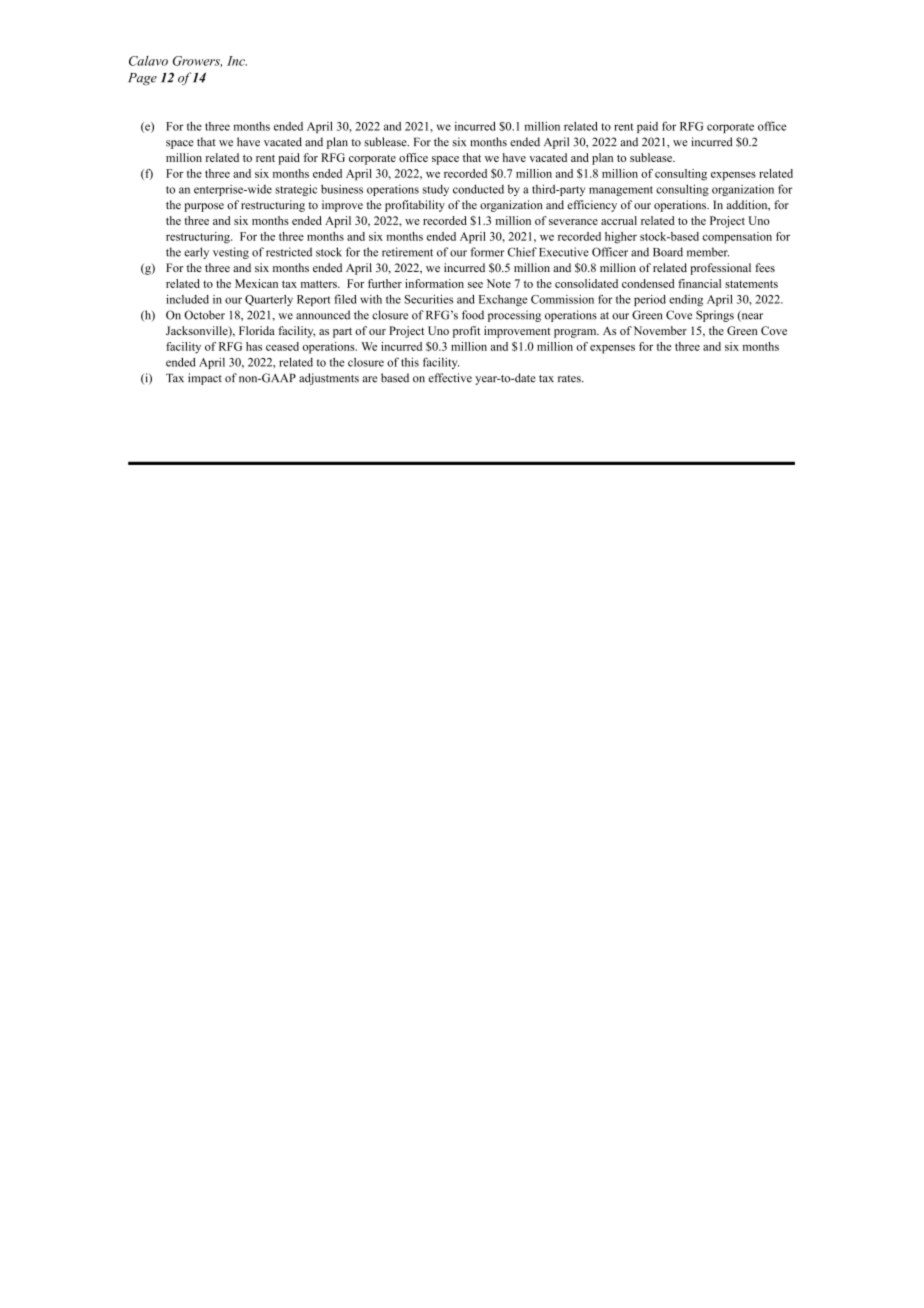 This page has width=924, height=1308. Describe the element at coordinates (450, 378) in the page. I see `effective` at that location.
